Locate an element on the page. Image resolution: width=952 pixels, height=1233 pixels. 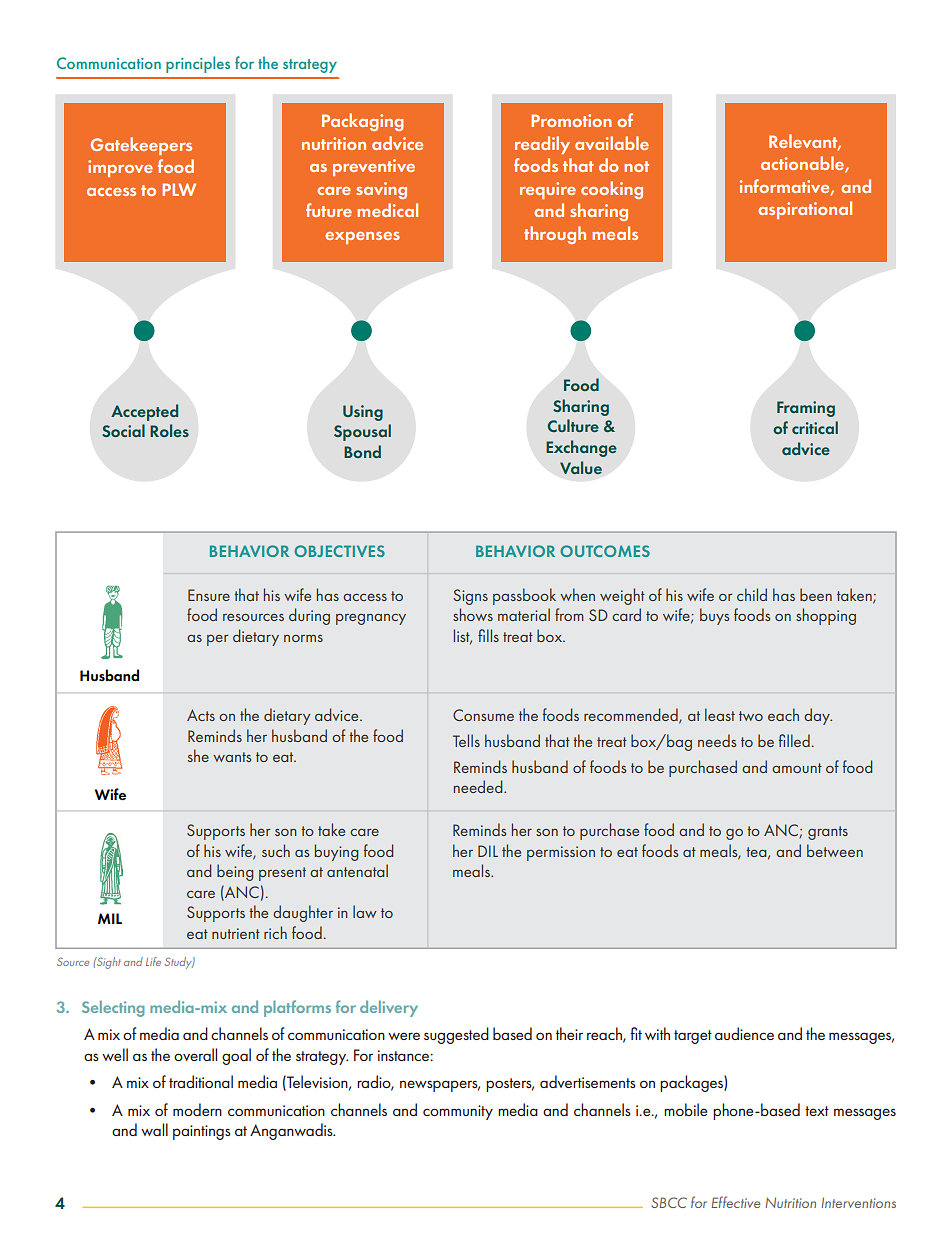
actionable is located at coordinates (803, 164).
